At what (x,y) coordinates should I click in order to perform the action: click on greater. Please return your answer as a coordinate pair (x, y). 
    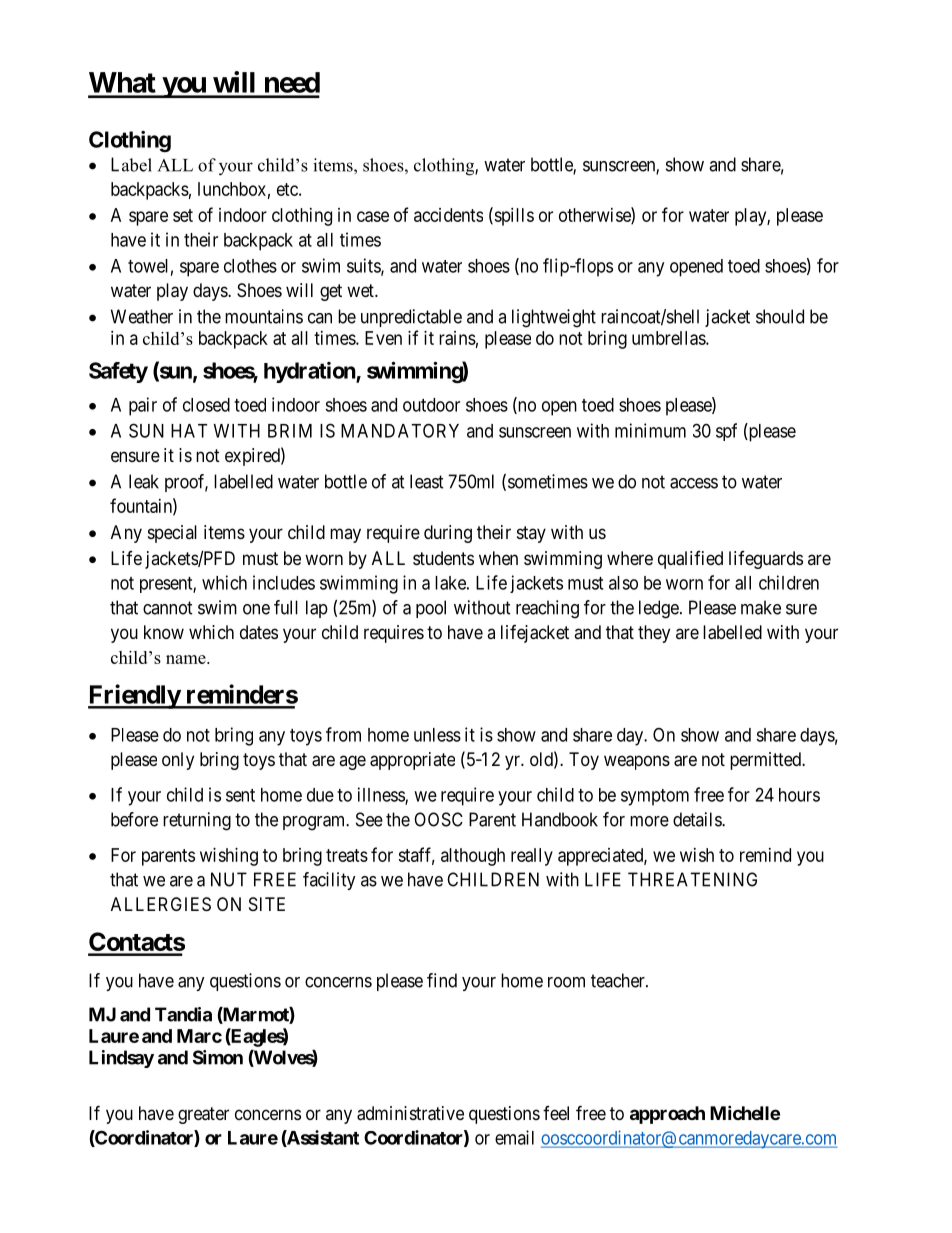
    Looking at the image, I should click on (203, 1115).
